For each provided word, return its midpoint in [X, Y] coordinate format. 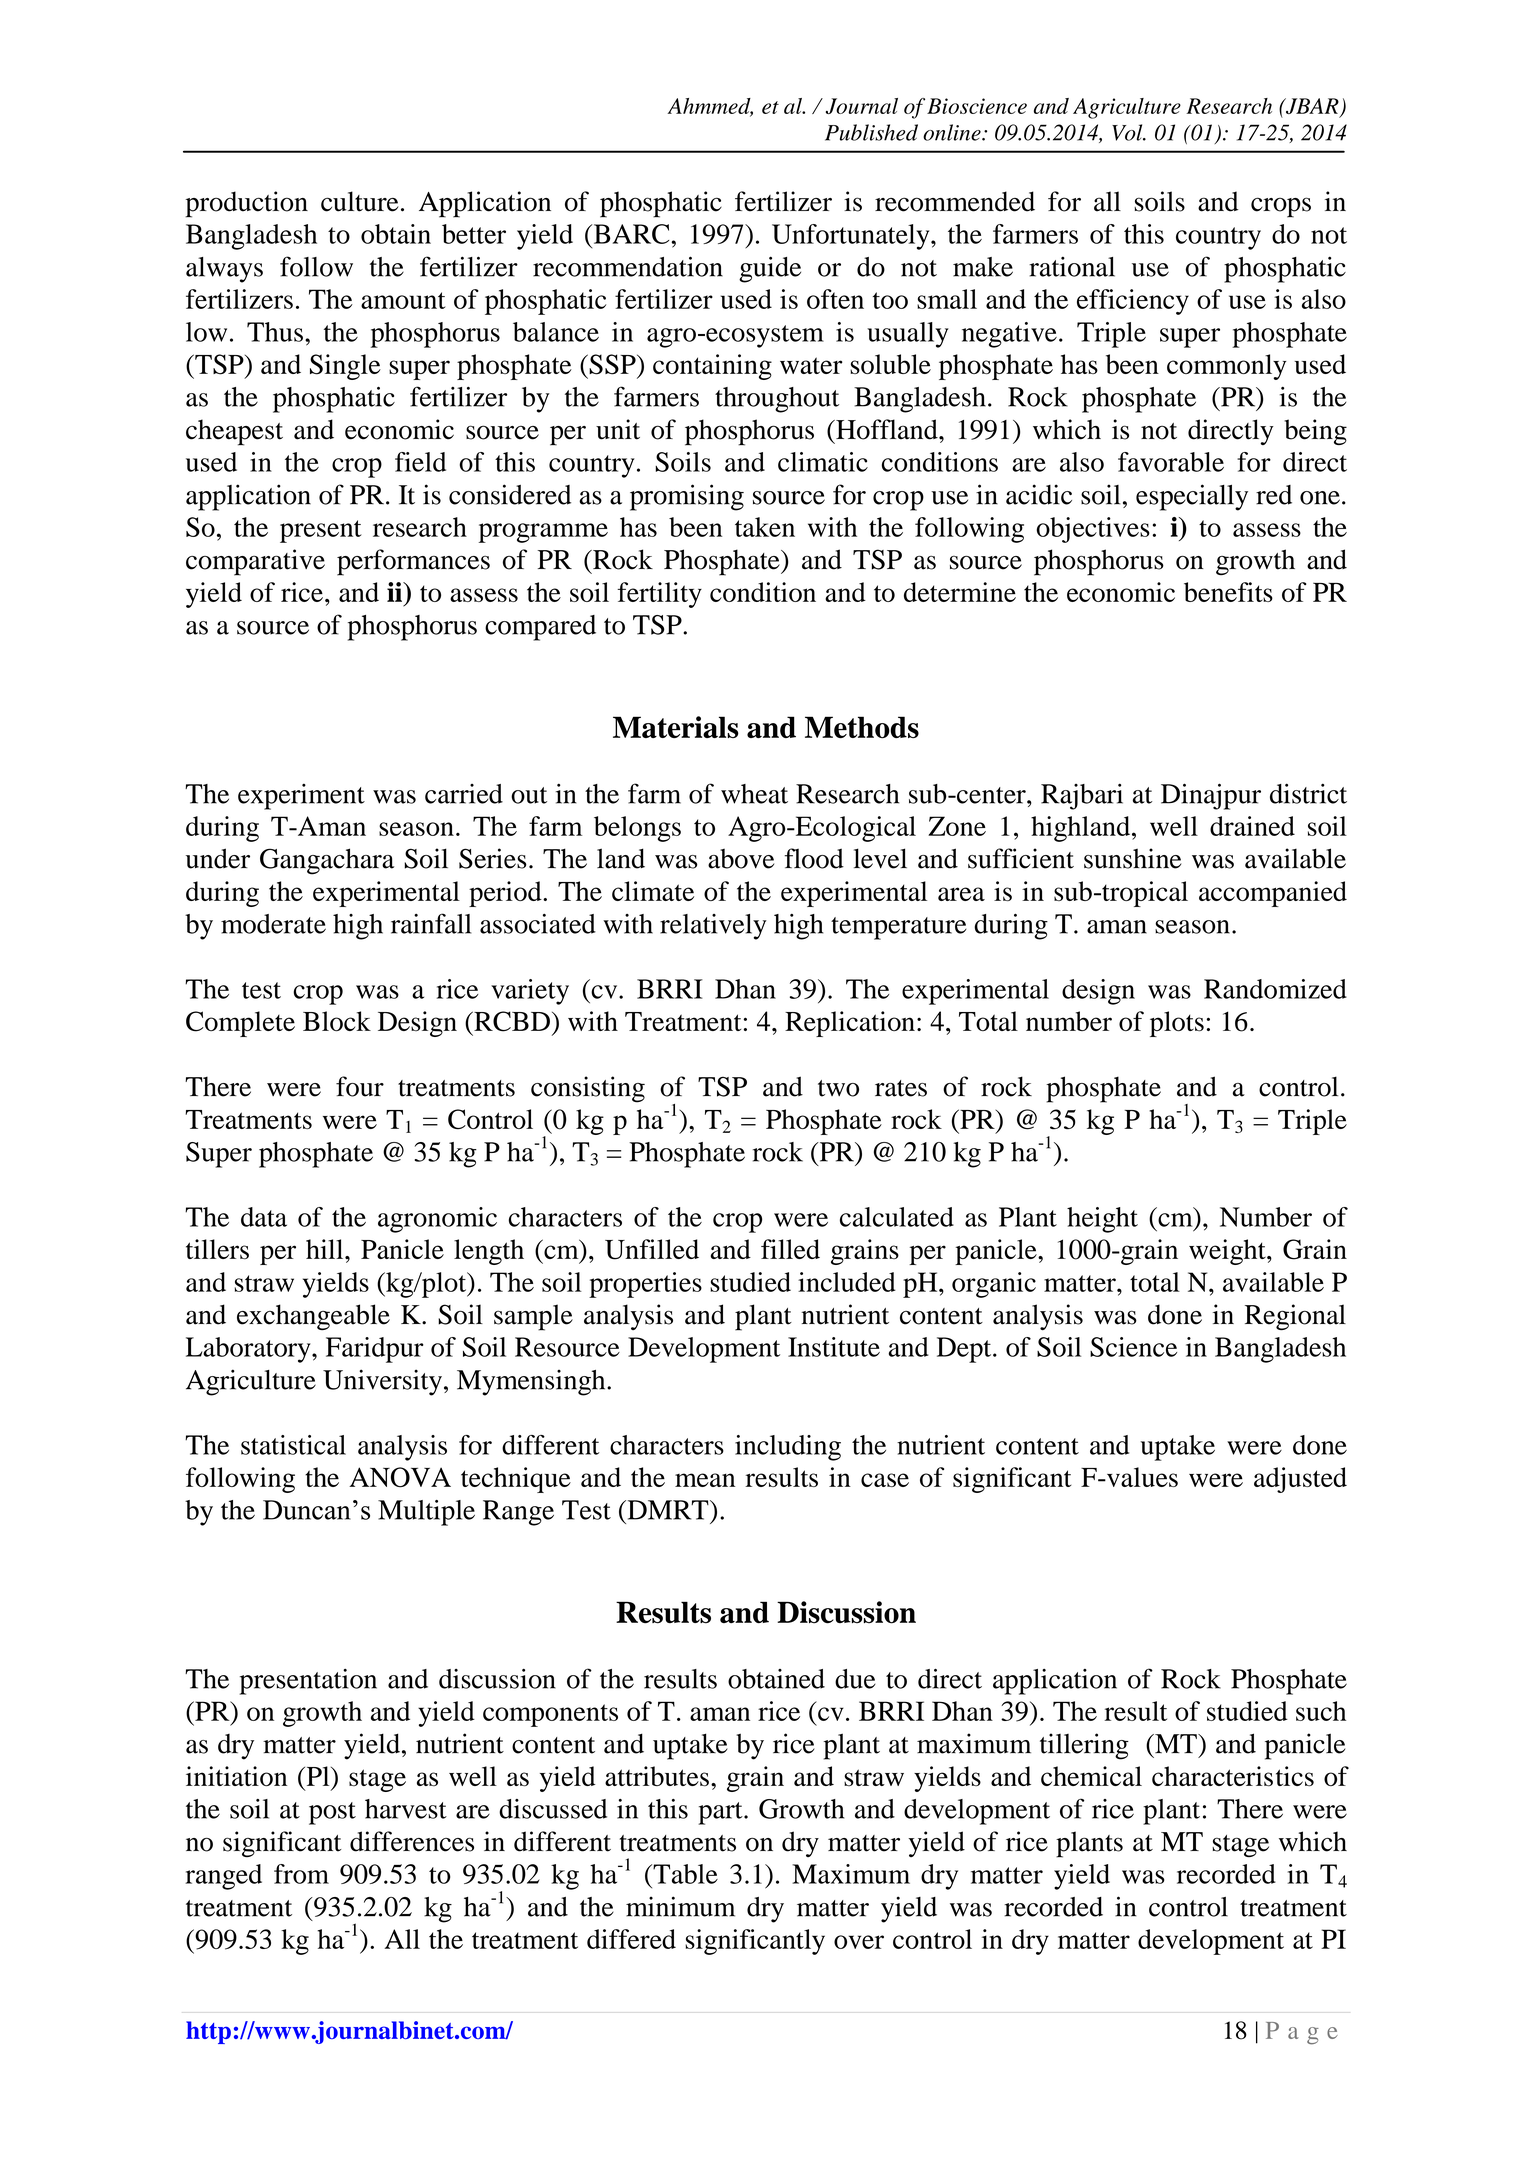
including [788, 1448]
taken [765, 527]
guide [770, 269]
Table [684, 1874]
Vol [1128, 132]
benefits [1228, 592]
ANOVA [400, 1477]
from [301, 1874]
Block [337, 1021]
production [246, 204]
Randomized [1275, 989]
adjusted [1300, 1480]
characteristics [1233, 1776]
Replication [850, 1024]
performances [413, 562]
